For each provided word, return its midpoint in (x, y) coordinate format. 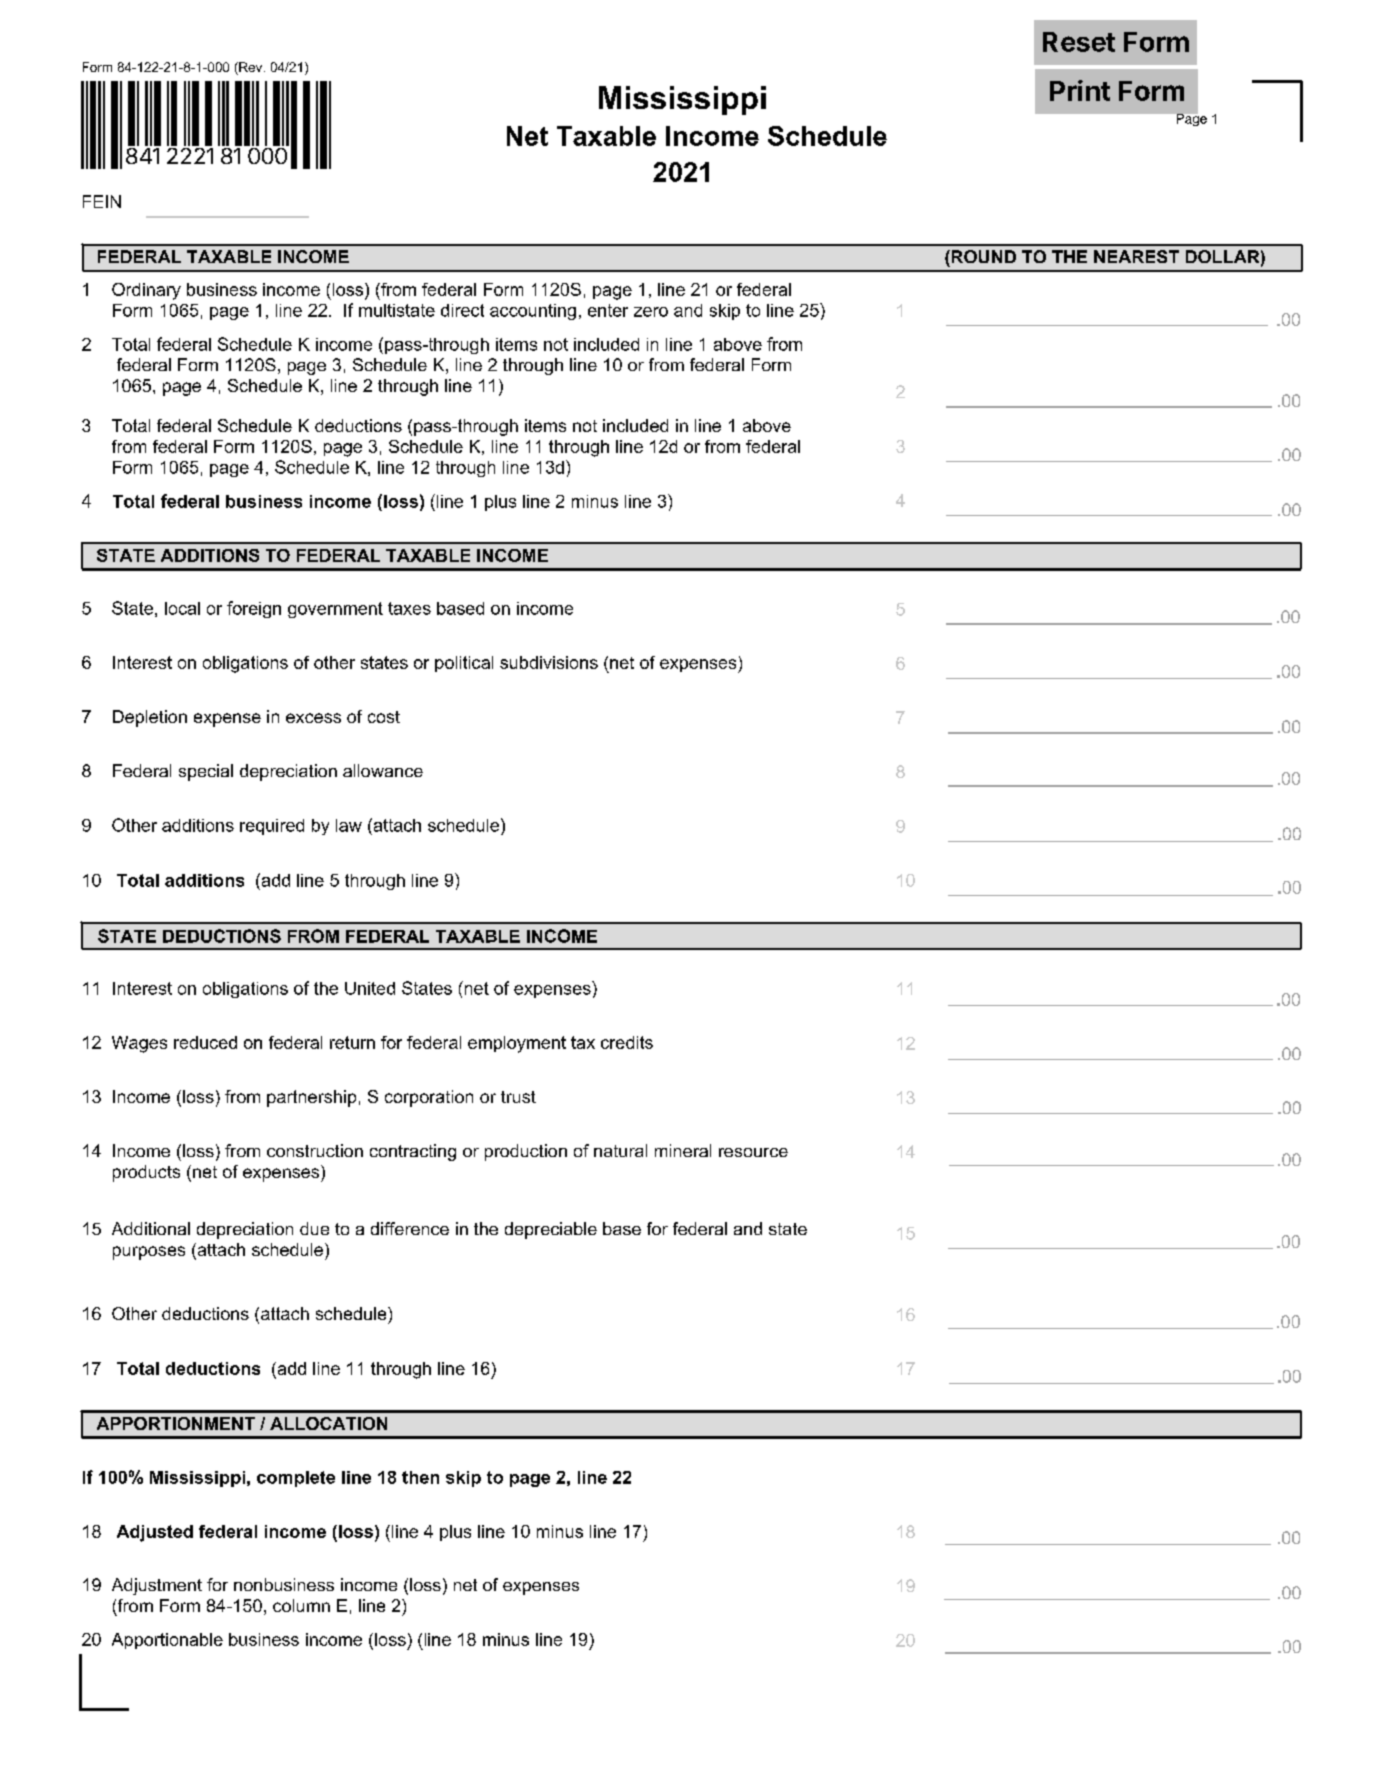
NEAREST (1136, 256)
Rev (251, 68)
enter (608, 310)
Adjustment (157, 1586)
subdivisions (549, 662)
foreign (254, 609)
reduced (205, 1042)
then (420, 1477)
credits (627, 1042)
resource (753, 1152)
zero (651, 312)
